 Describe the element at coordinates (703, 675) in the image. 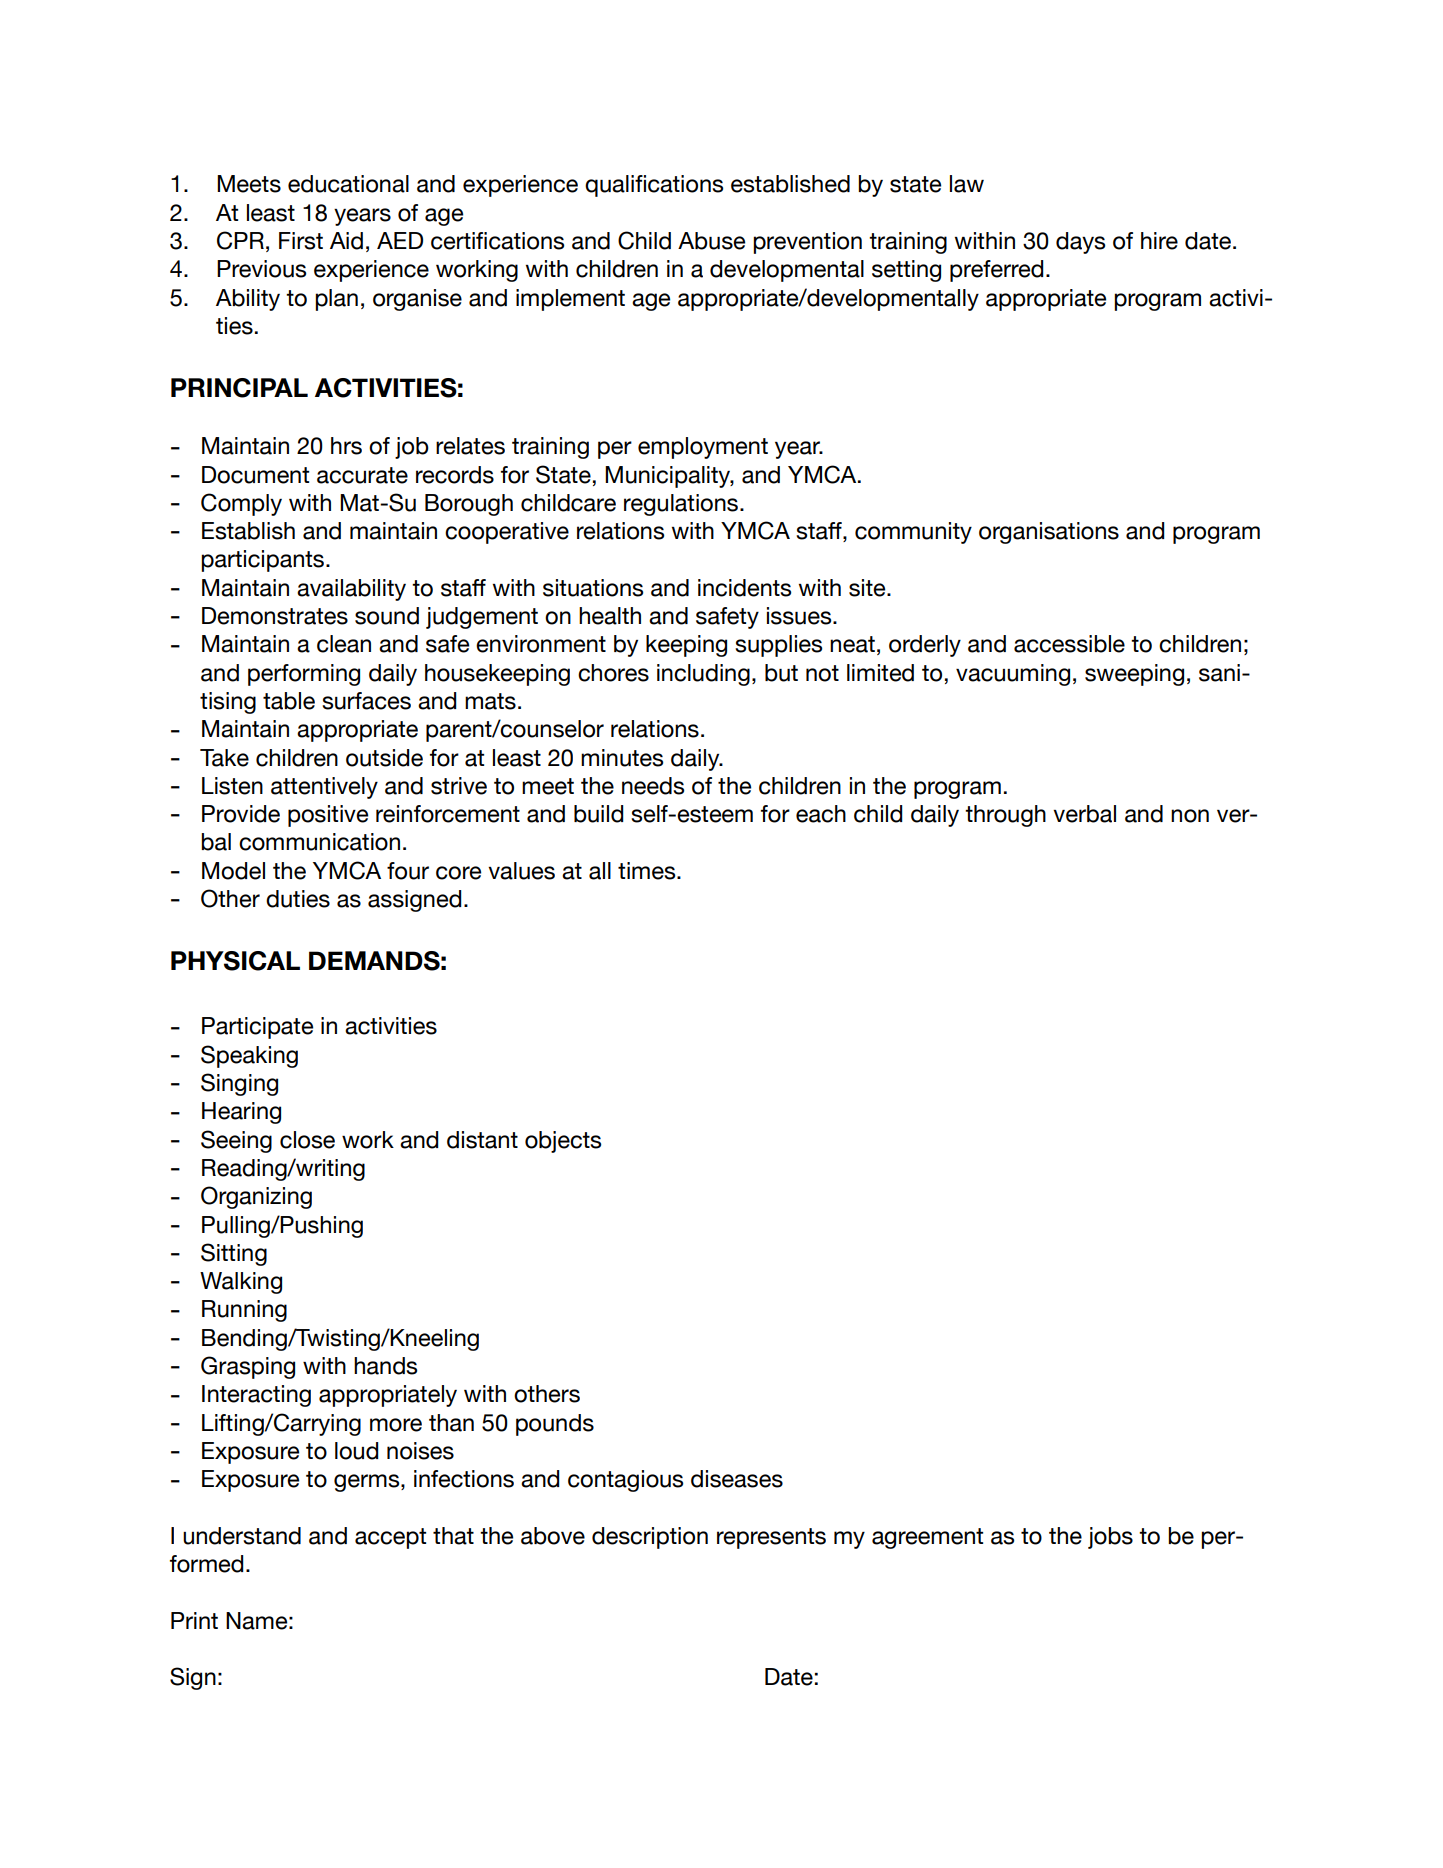

I see `including` at that location.
